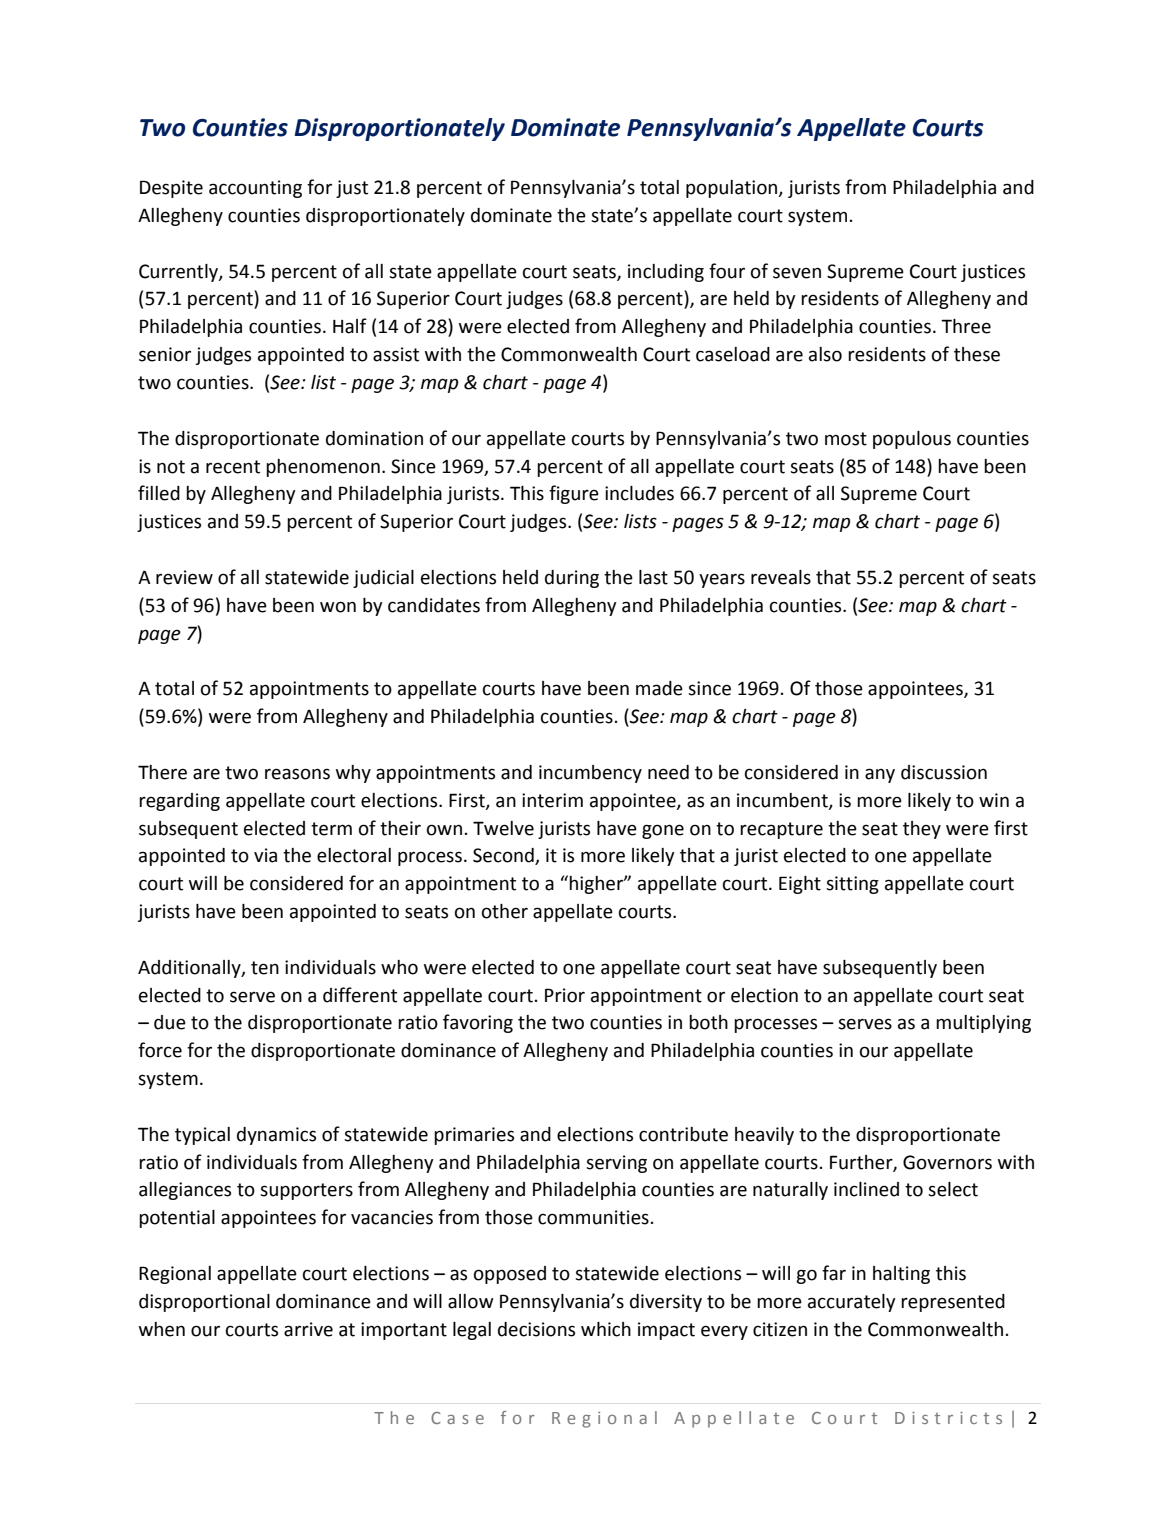  What do you see at coordinates (338, 607) in the document?
I see `won` at bounding box center [338, 607].
